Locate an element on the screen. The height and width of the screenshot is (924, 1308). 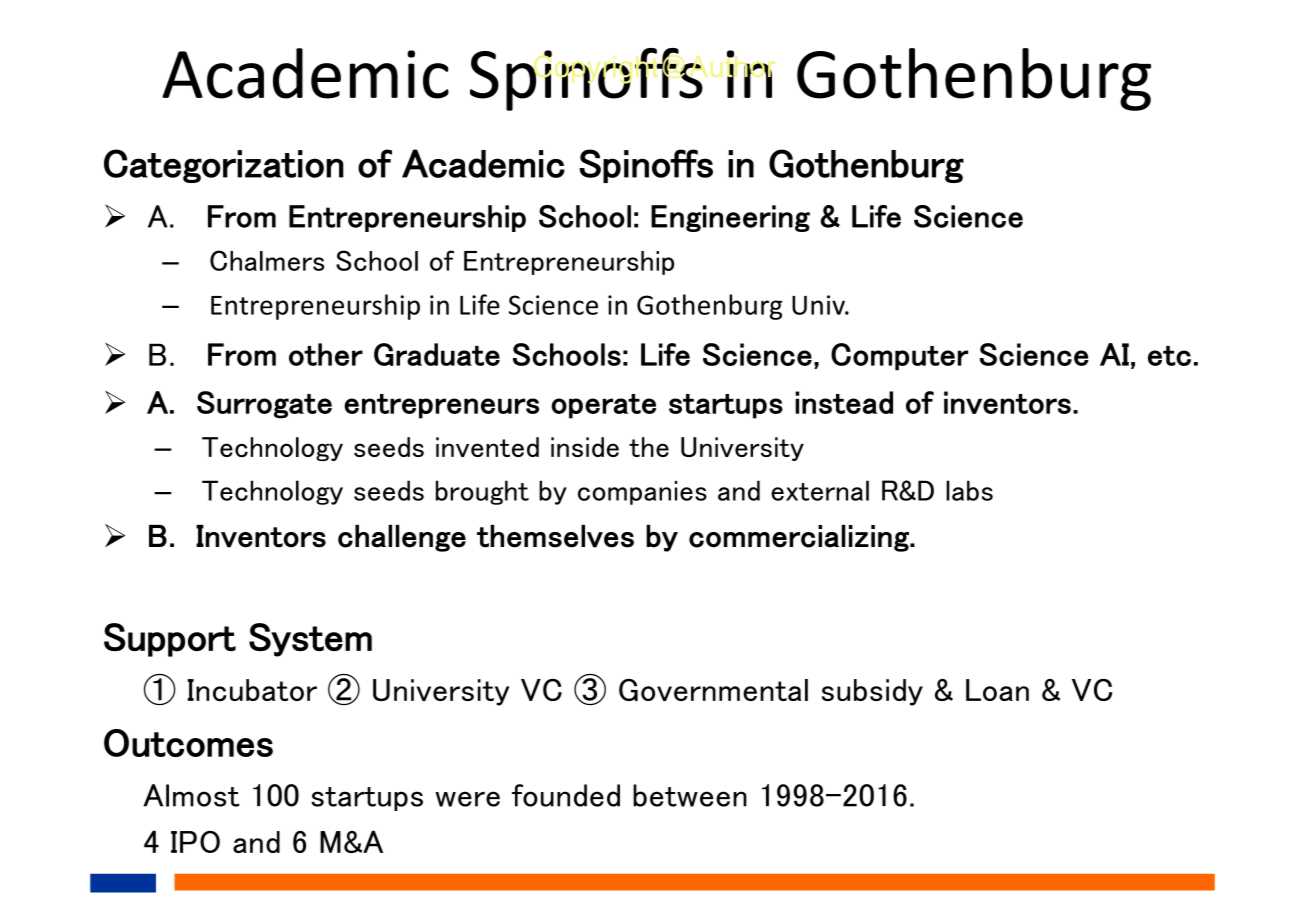
IPO is located at coordinates (195, 842).
